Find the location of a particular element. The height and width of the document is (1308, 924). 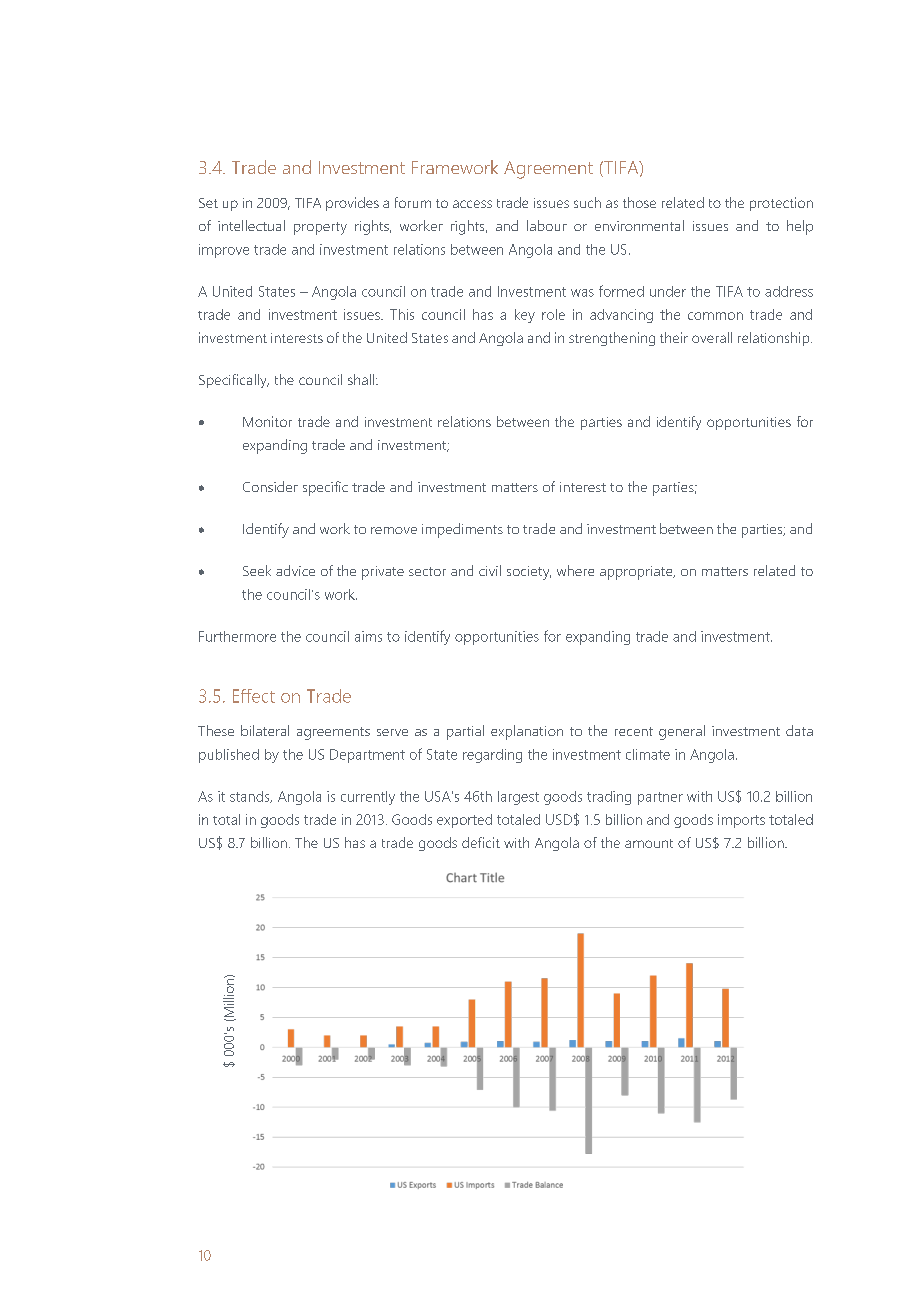

protection is located at coordinates (781, 204).
